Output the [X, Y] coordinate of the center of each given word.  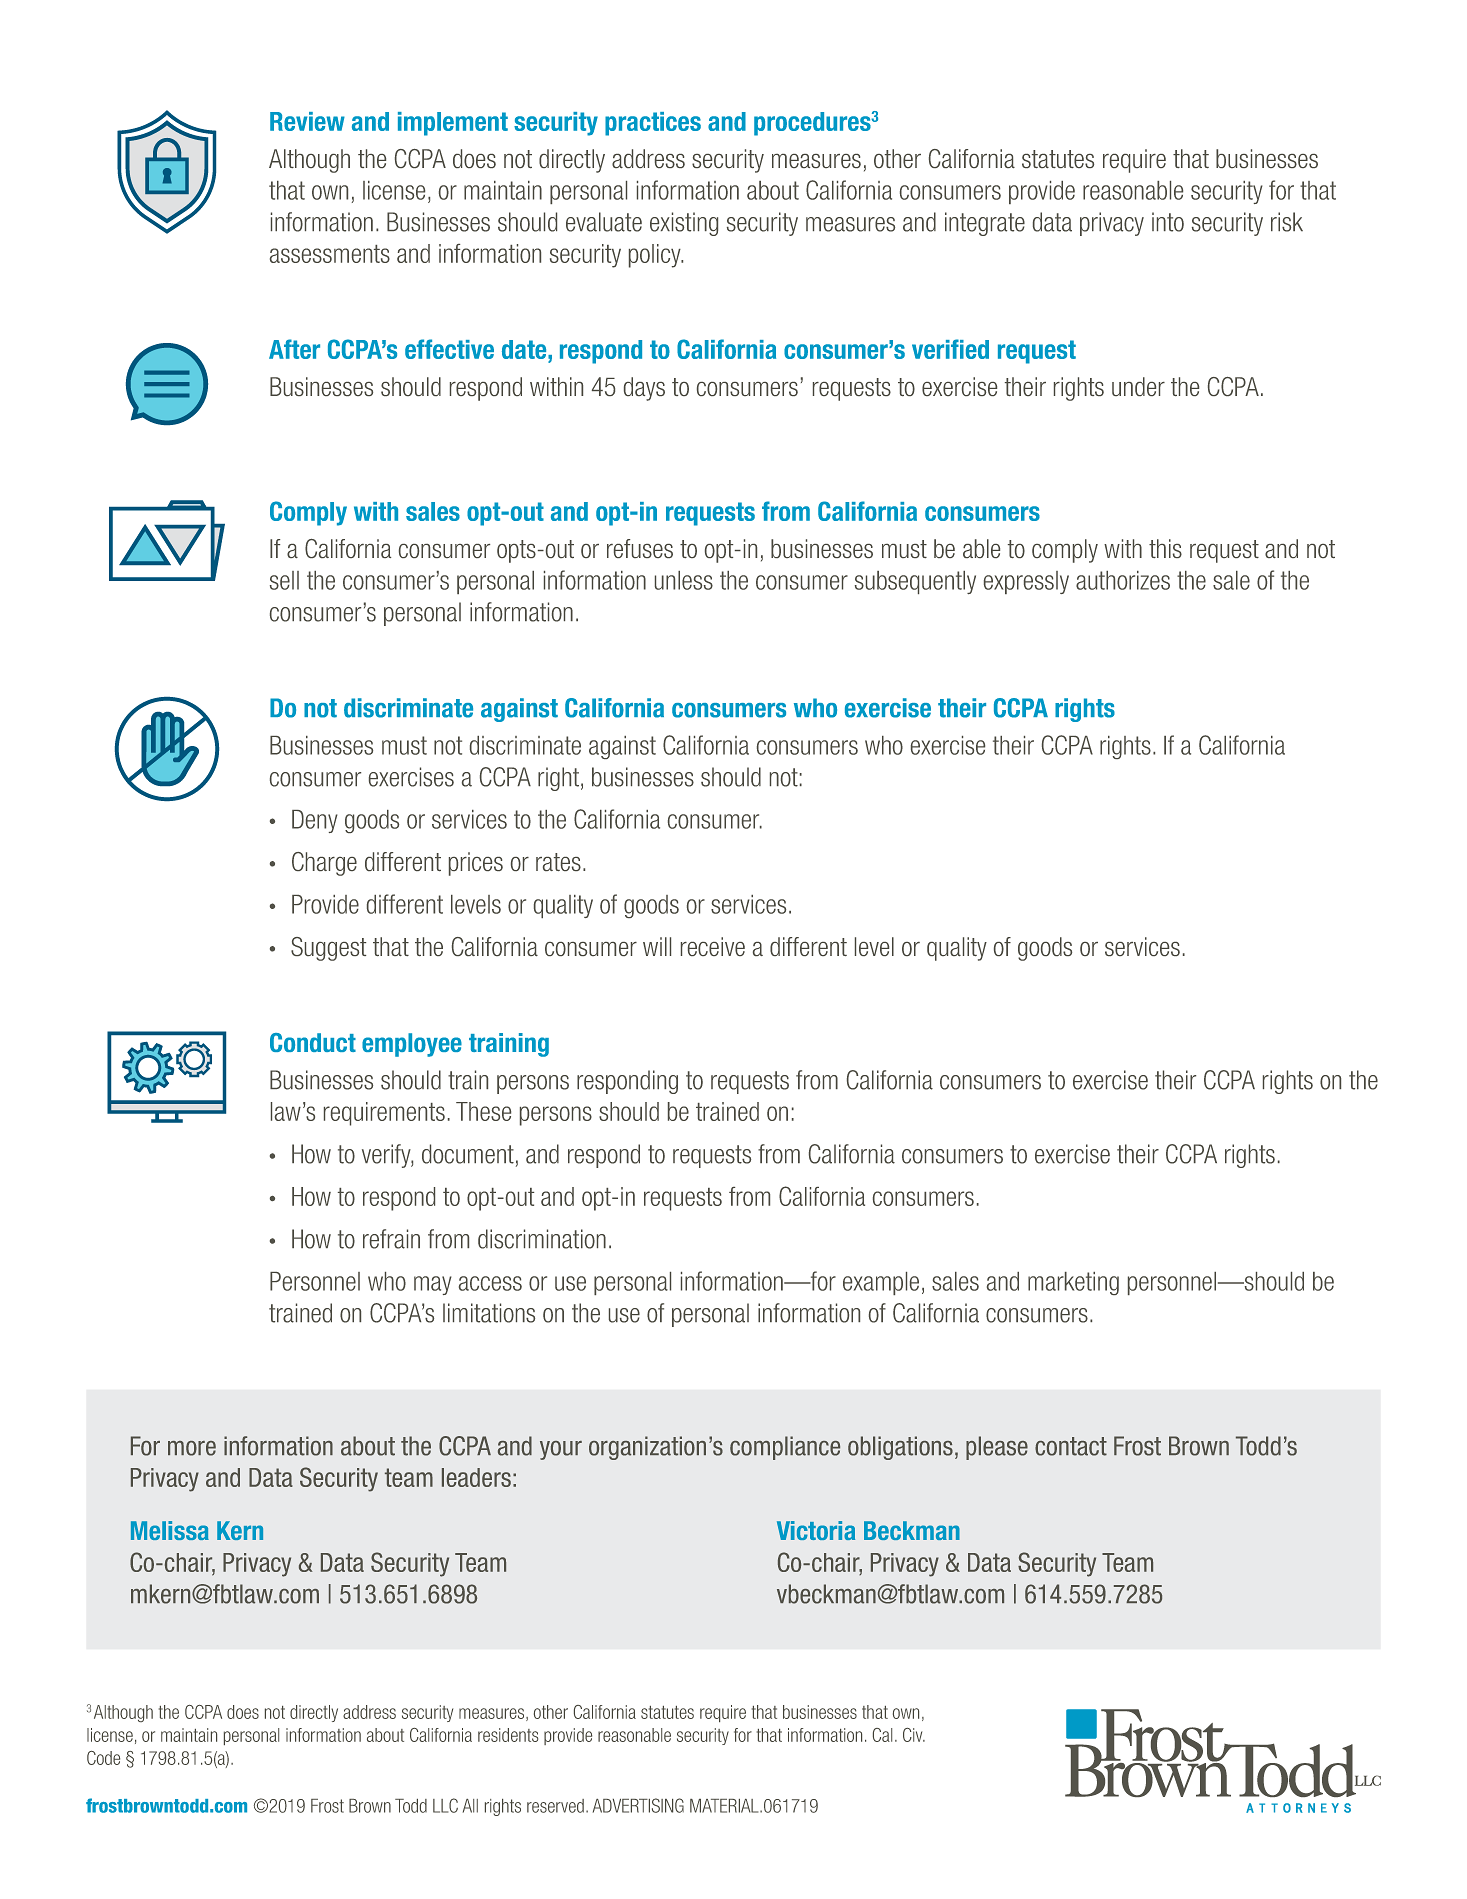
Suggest [328, 949]
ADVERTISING [638, 1805]
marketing [1073, 1283]
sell [284, 580]
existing [684, 224]
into [1168, 222]
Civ [914, 1735]
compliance [785, 1448]
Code [103, 1758]
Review [307, 121]
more [192, 1448]
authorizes [1123, 580]
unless [684, 580]
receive [713, 946]
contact [1071, 1446]
